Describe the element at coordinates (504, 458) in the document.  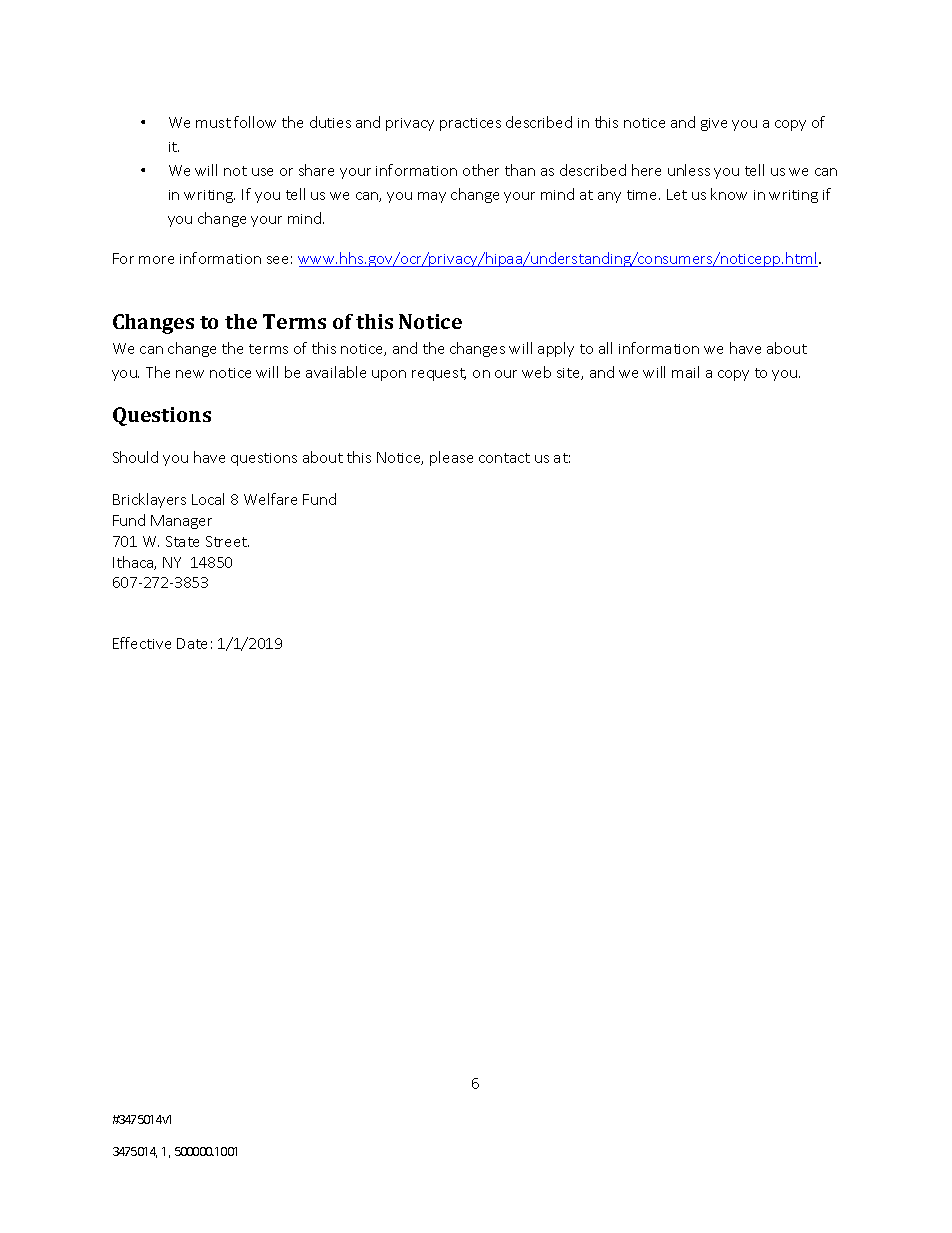
I see `contact` at that location.
